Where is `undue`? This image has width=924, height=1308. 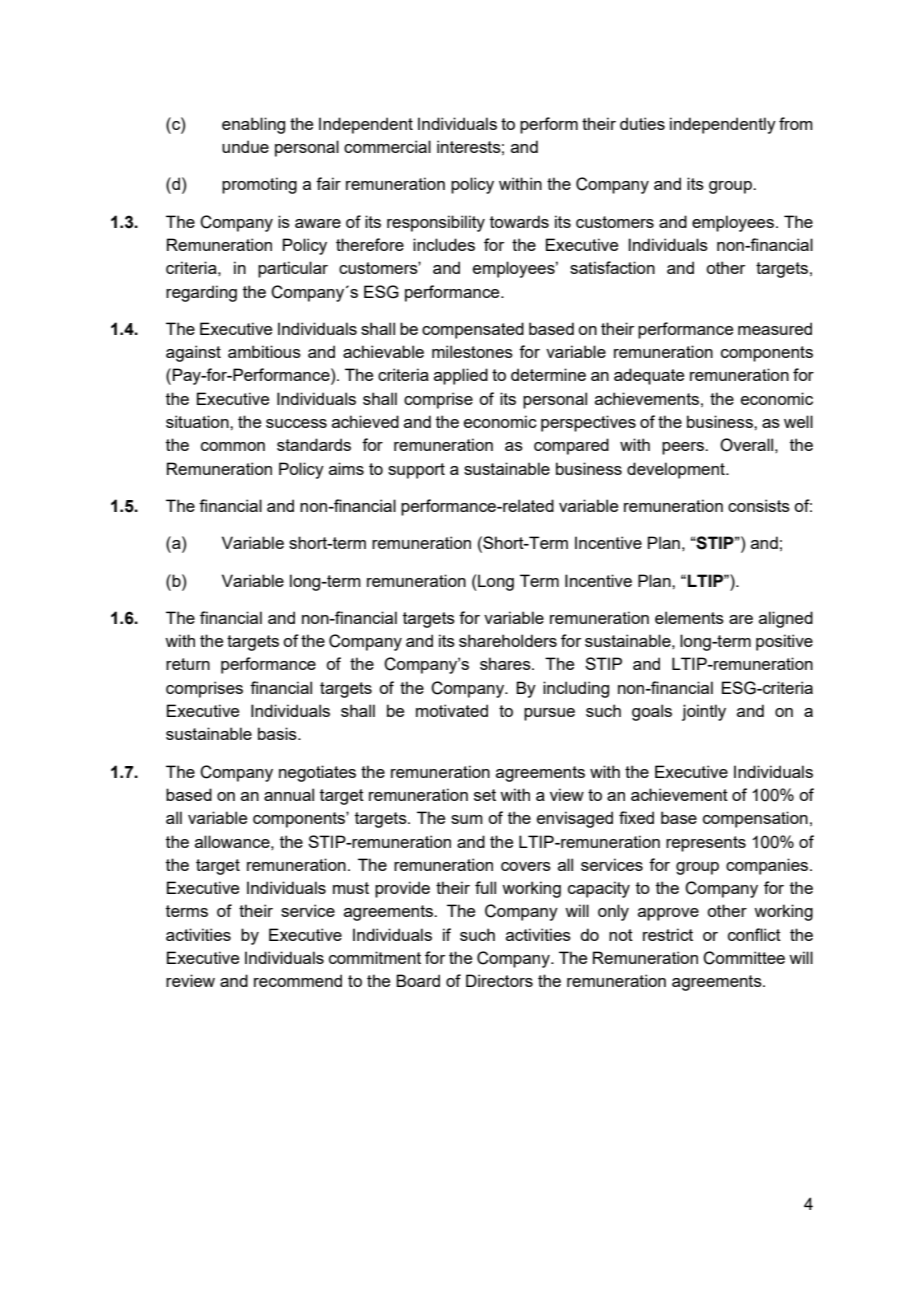
undue is located at coordinates (245, 146).
